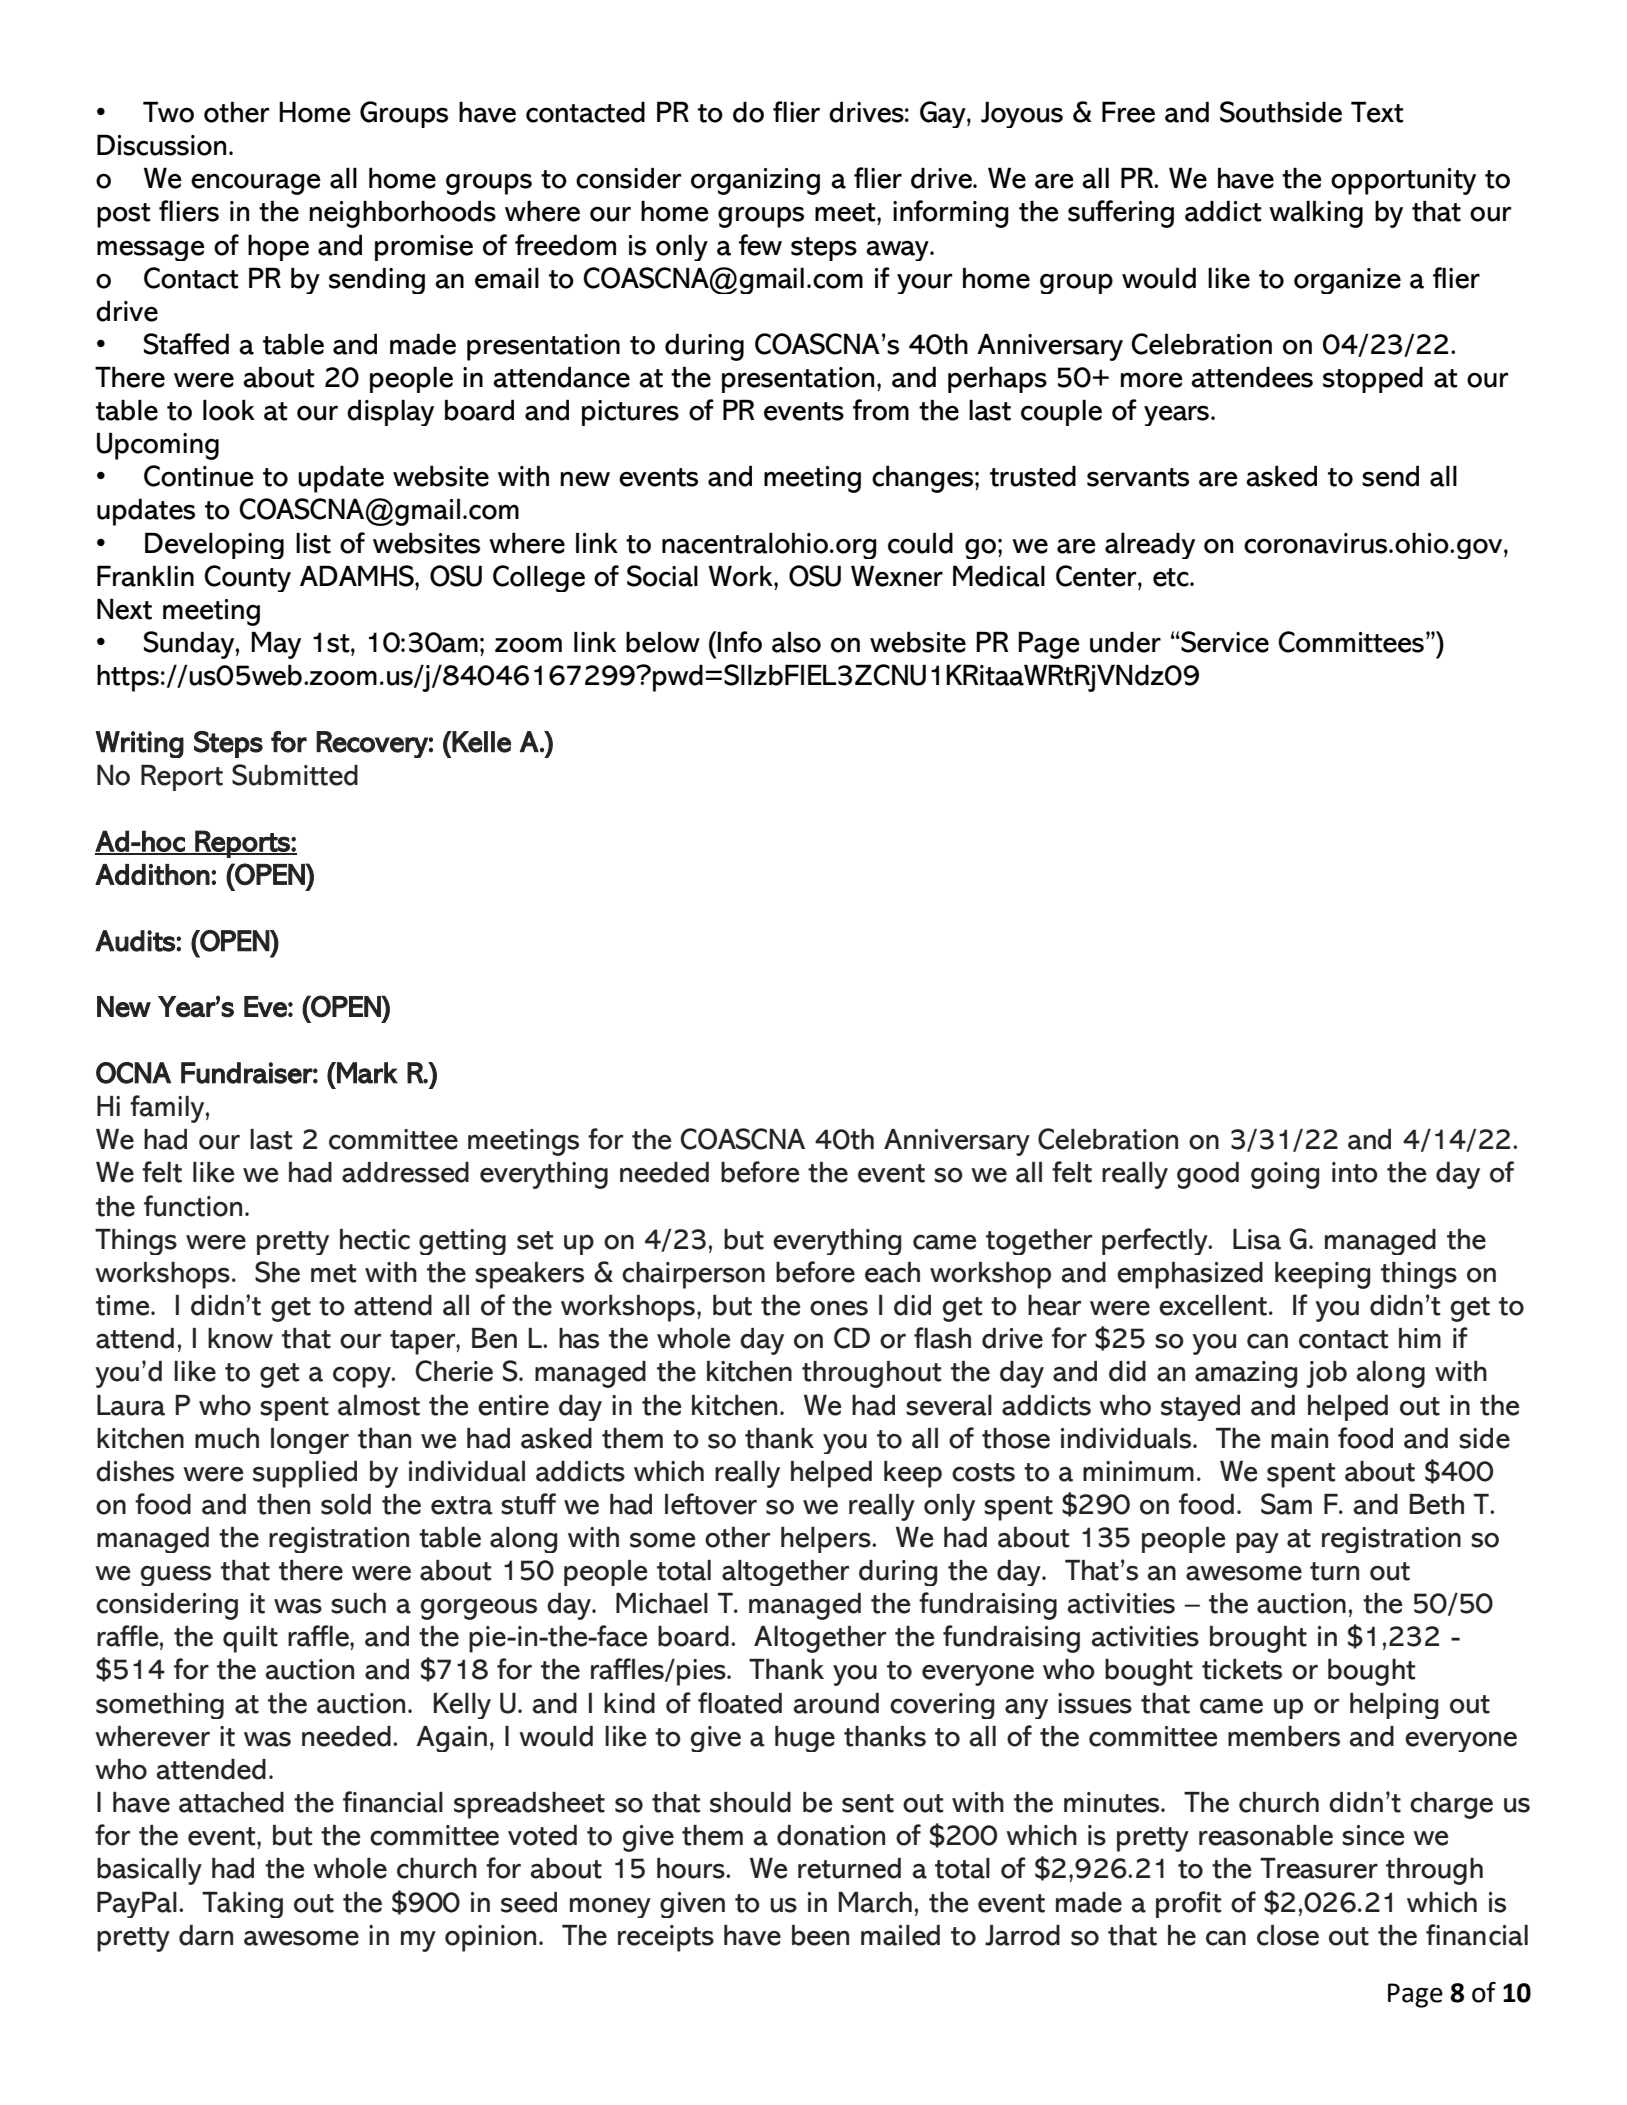 This document has height=2105, width=1627. What do you see at coordinates (1316, 214) in the document?
I see `walking` at bounding box center [1316, 214].
